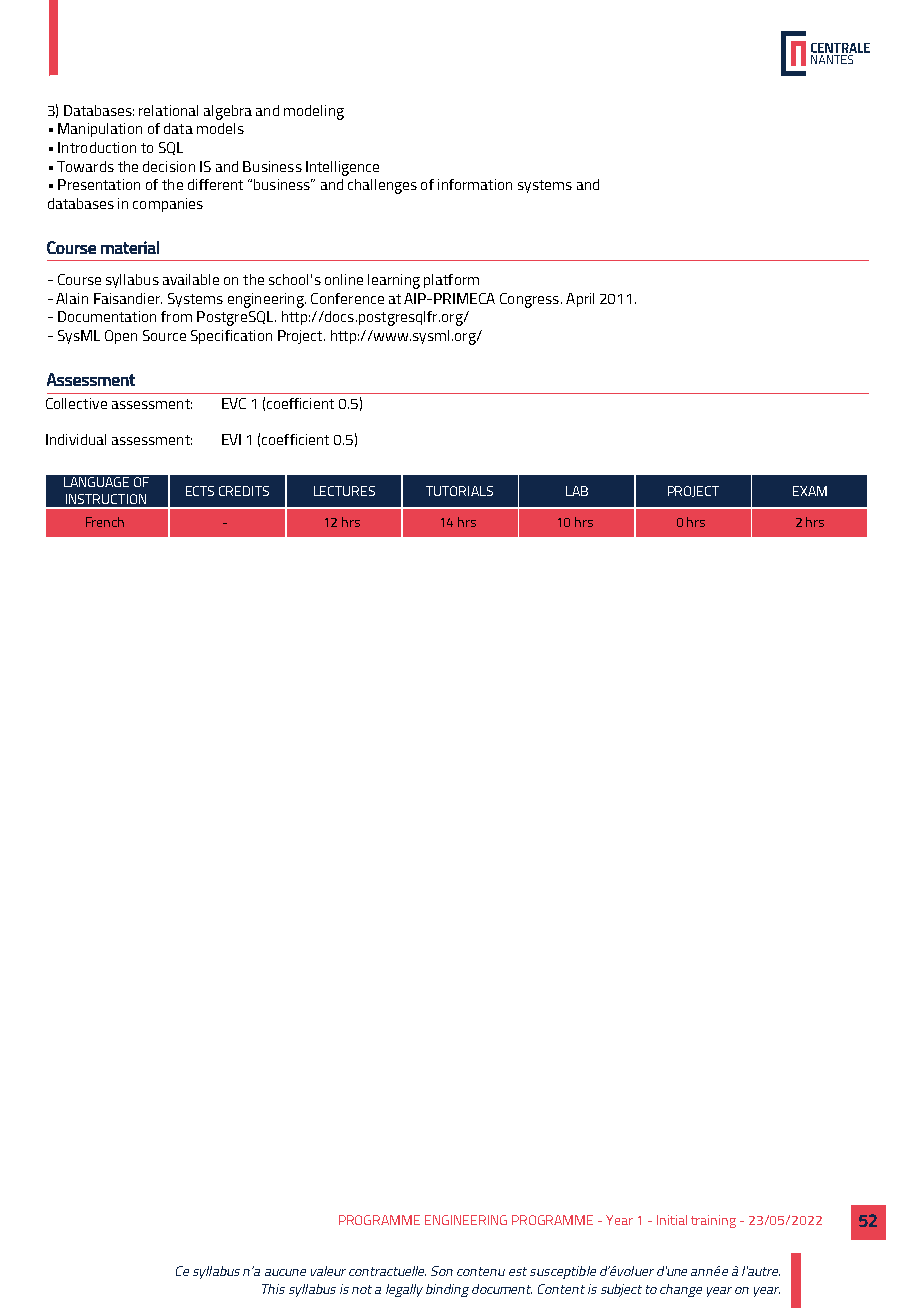 The width and height of the screenshot is (924, 1308). What do you see at coordinates (672, 1220) in the screenshot?
I see `Initial` at bounding box center [672, 1220].
